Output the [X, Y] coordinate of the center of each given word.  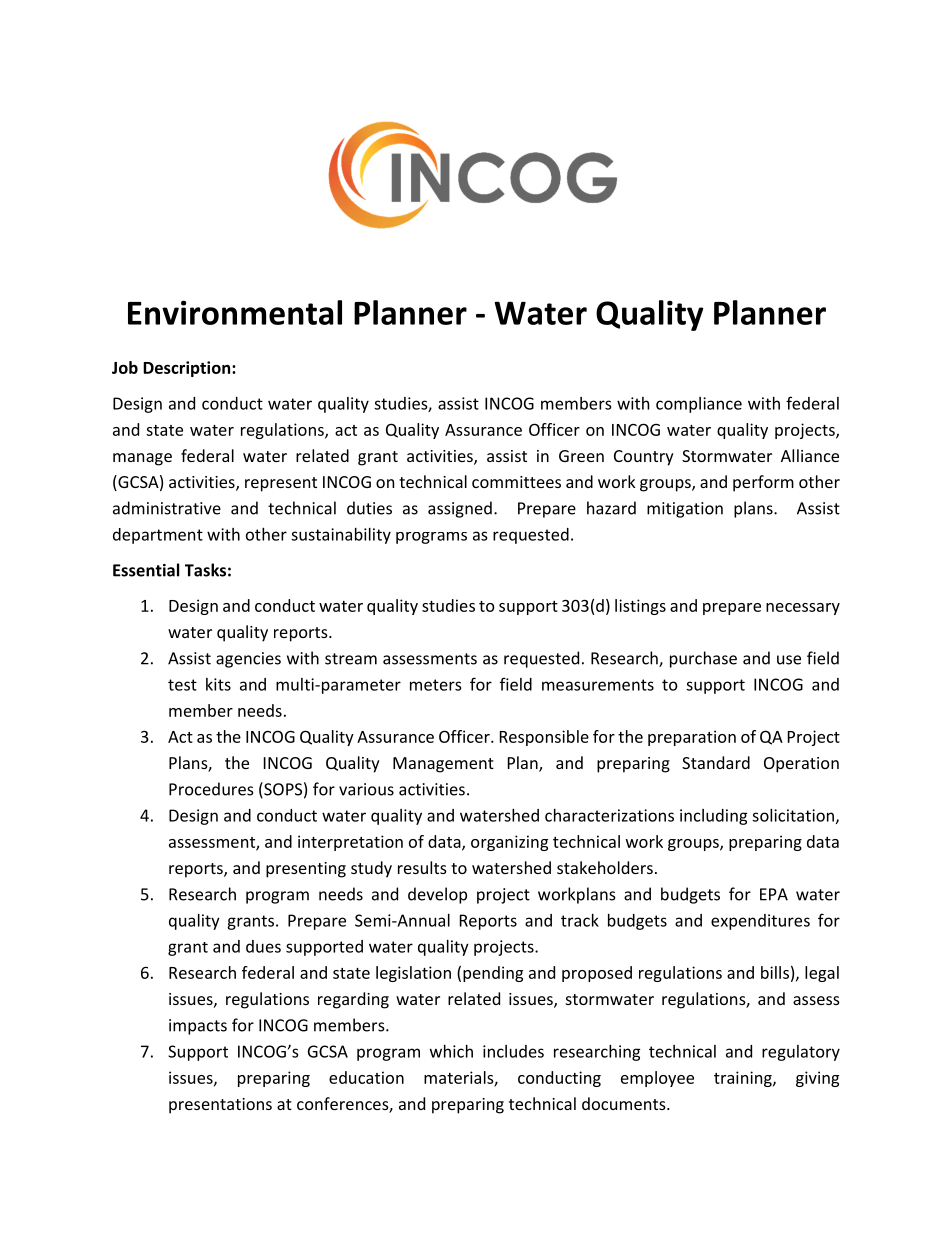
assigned [460, 509]
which [451, 1051]
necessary [803, 609]
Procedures [211, 789]
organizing [509, 843]
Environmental [235, 312]
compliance [699, 405]
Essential [146, 570]
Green [581, 456]
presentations [220, 1106]
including [713, 817]
